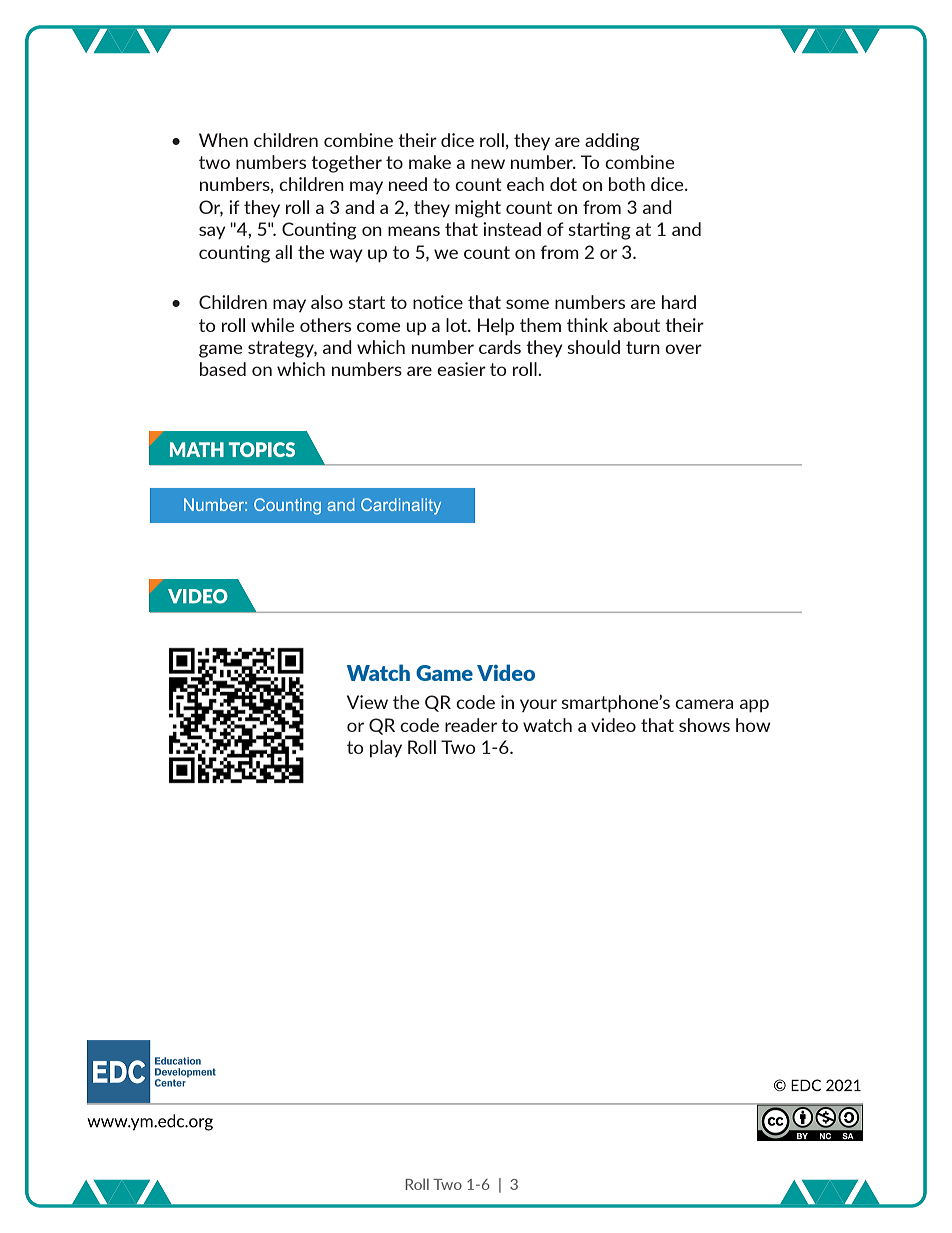  I want to click on both, so click(627, 184).
